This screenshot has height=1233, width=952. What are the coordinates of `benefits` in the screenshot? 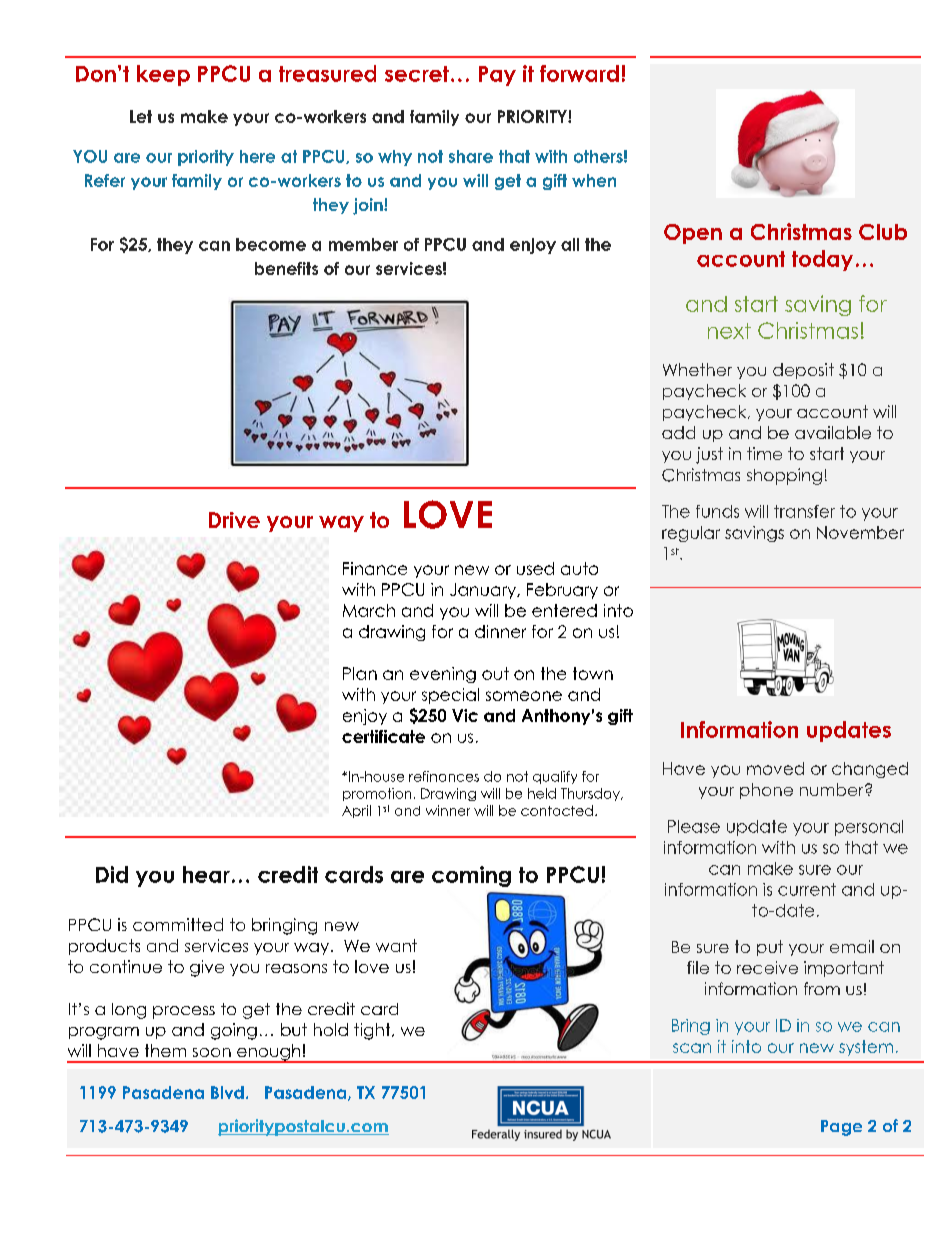 It's located at (286, 268).
